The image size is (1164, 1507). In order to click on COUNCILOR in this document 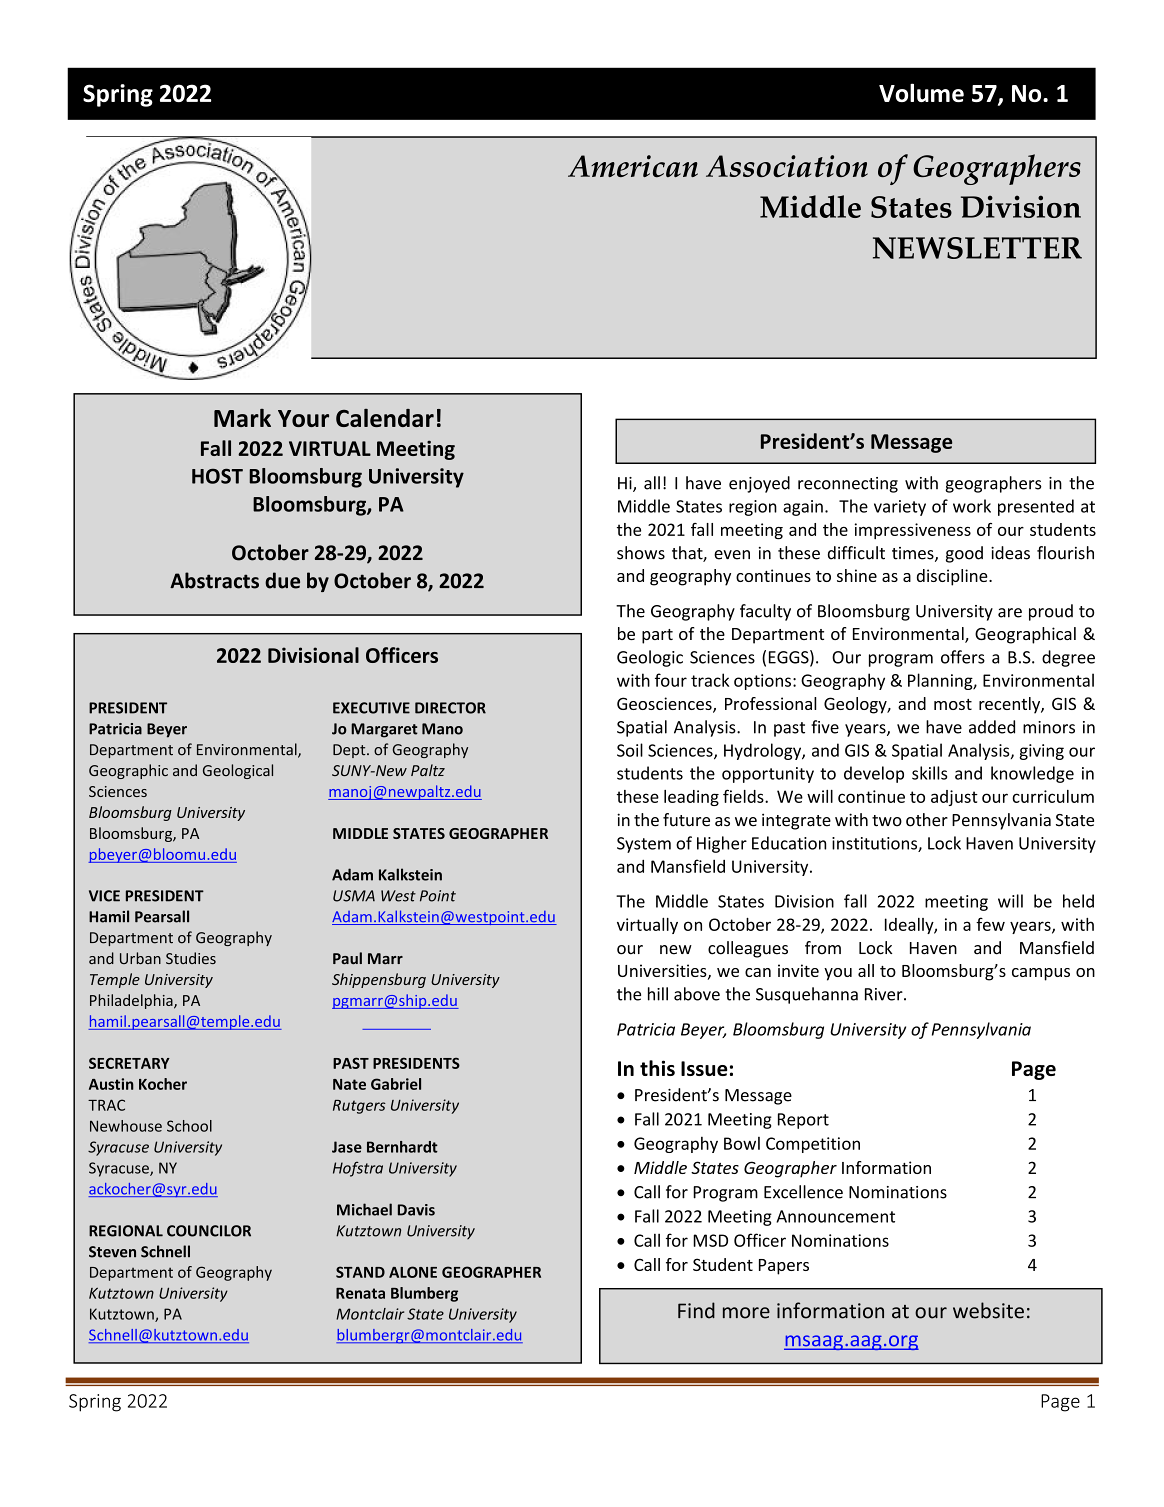, I will do `click(209, 1231)`.
